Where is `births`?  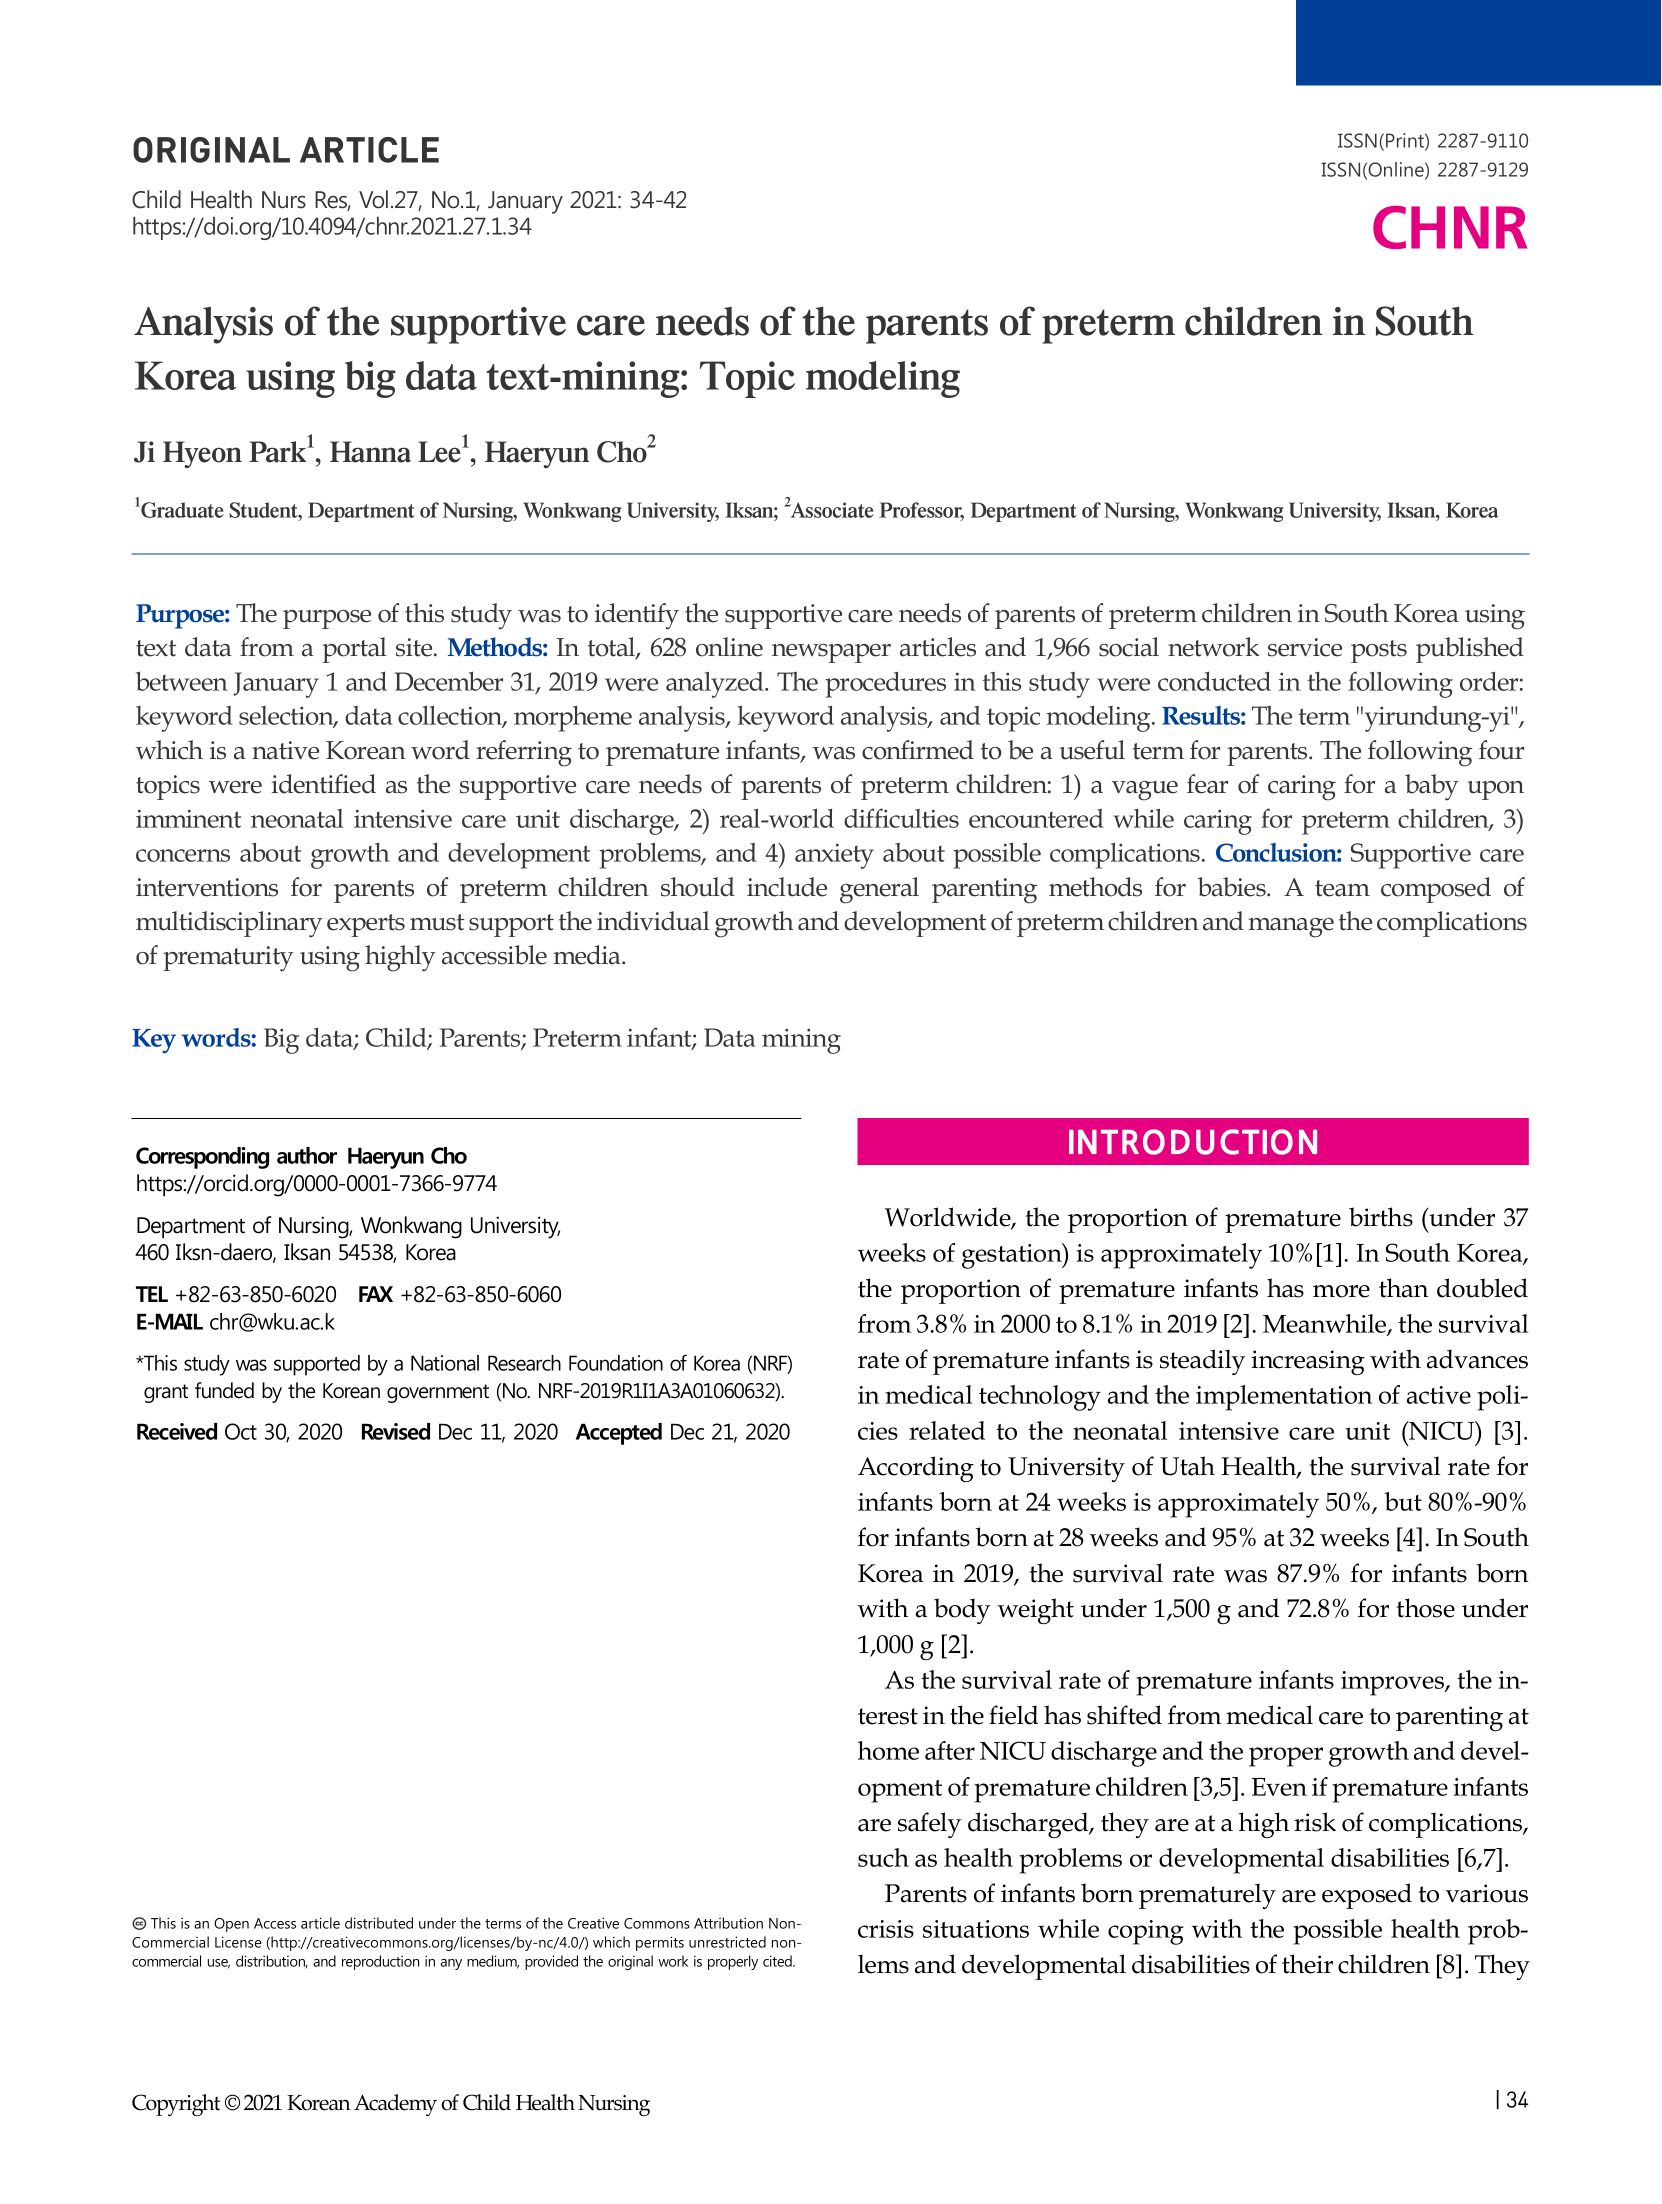 births is located at coordinates (1381, 1217).
